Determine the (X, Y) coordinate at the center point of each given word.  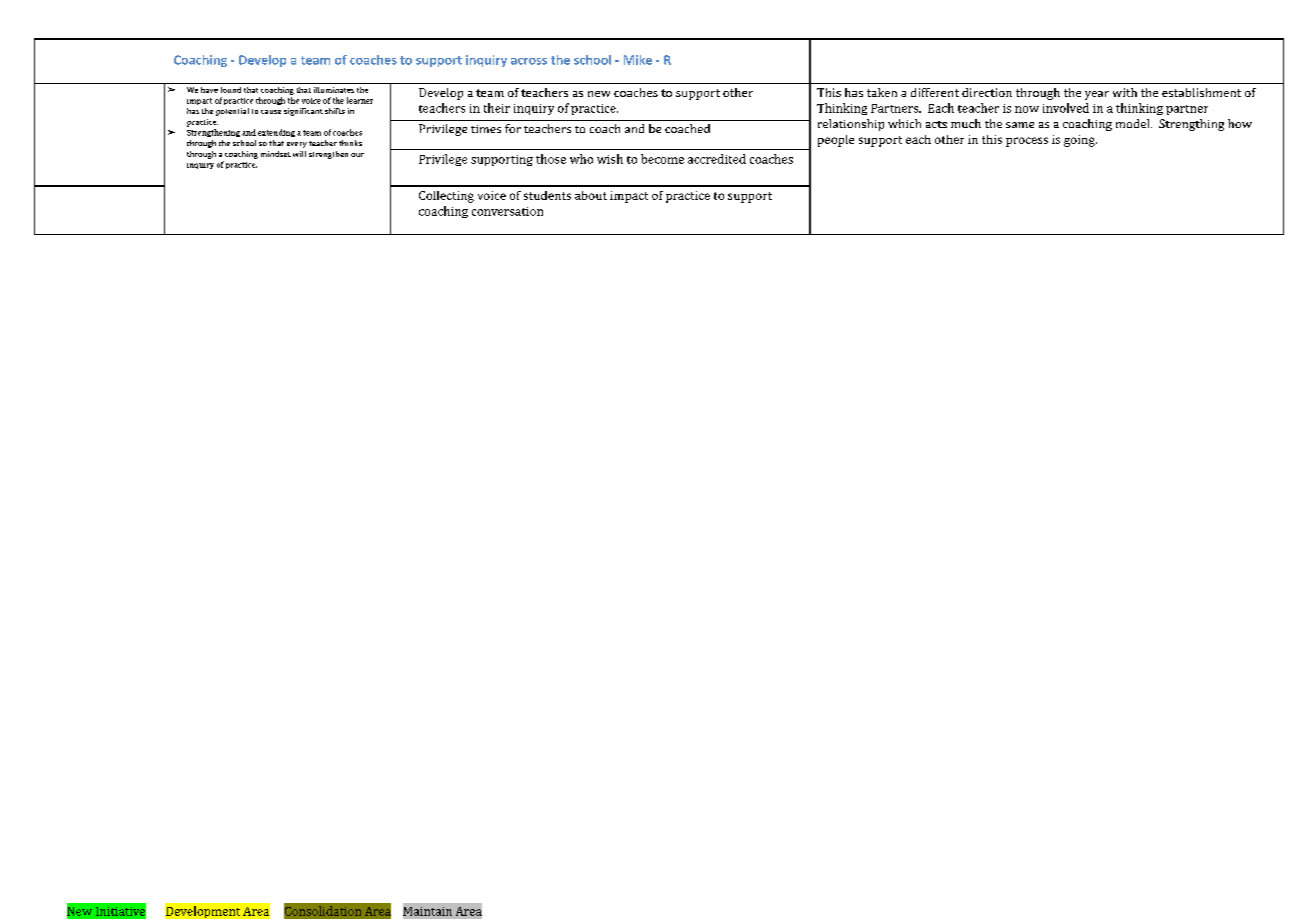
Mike (638, 60)
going (1080, 141)
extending (276, 133)
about (591, 195)
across (529, 61)
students (547, 195)
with (1125, 92)
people (836, 141)
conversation (507, 211)
